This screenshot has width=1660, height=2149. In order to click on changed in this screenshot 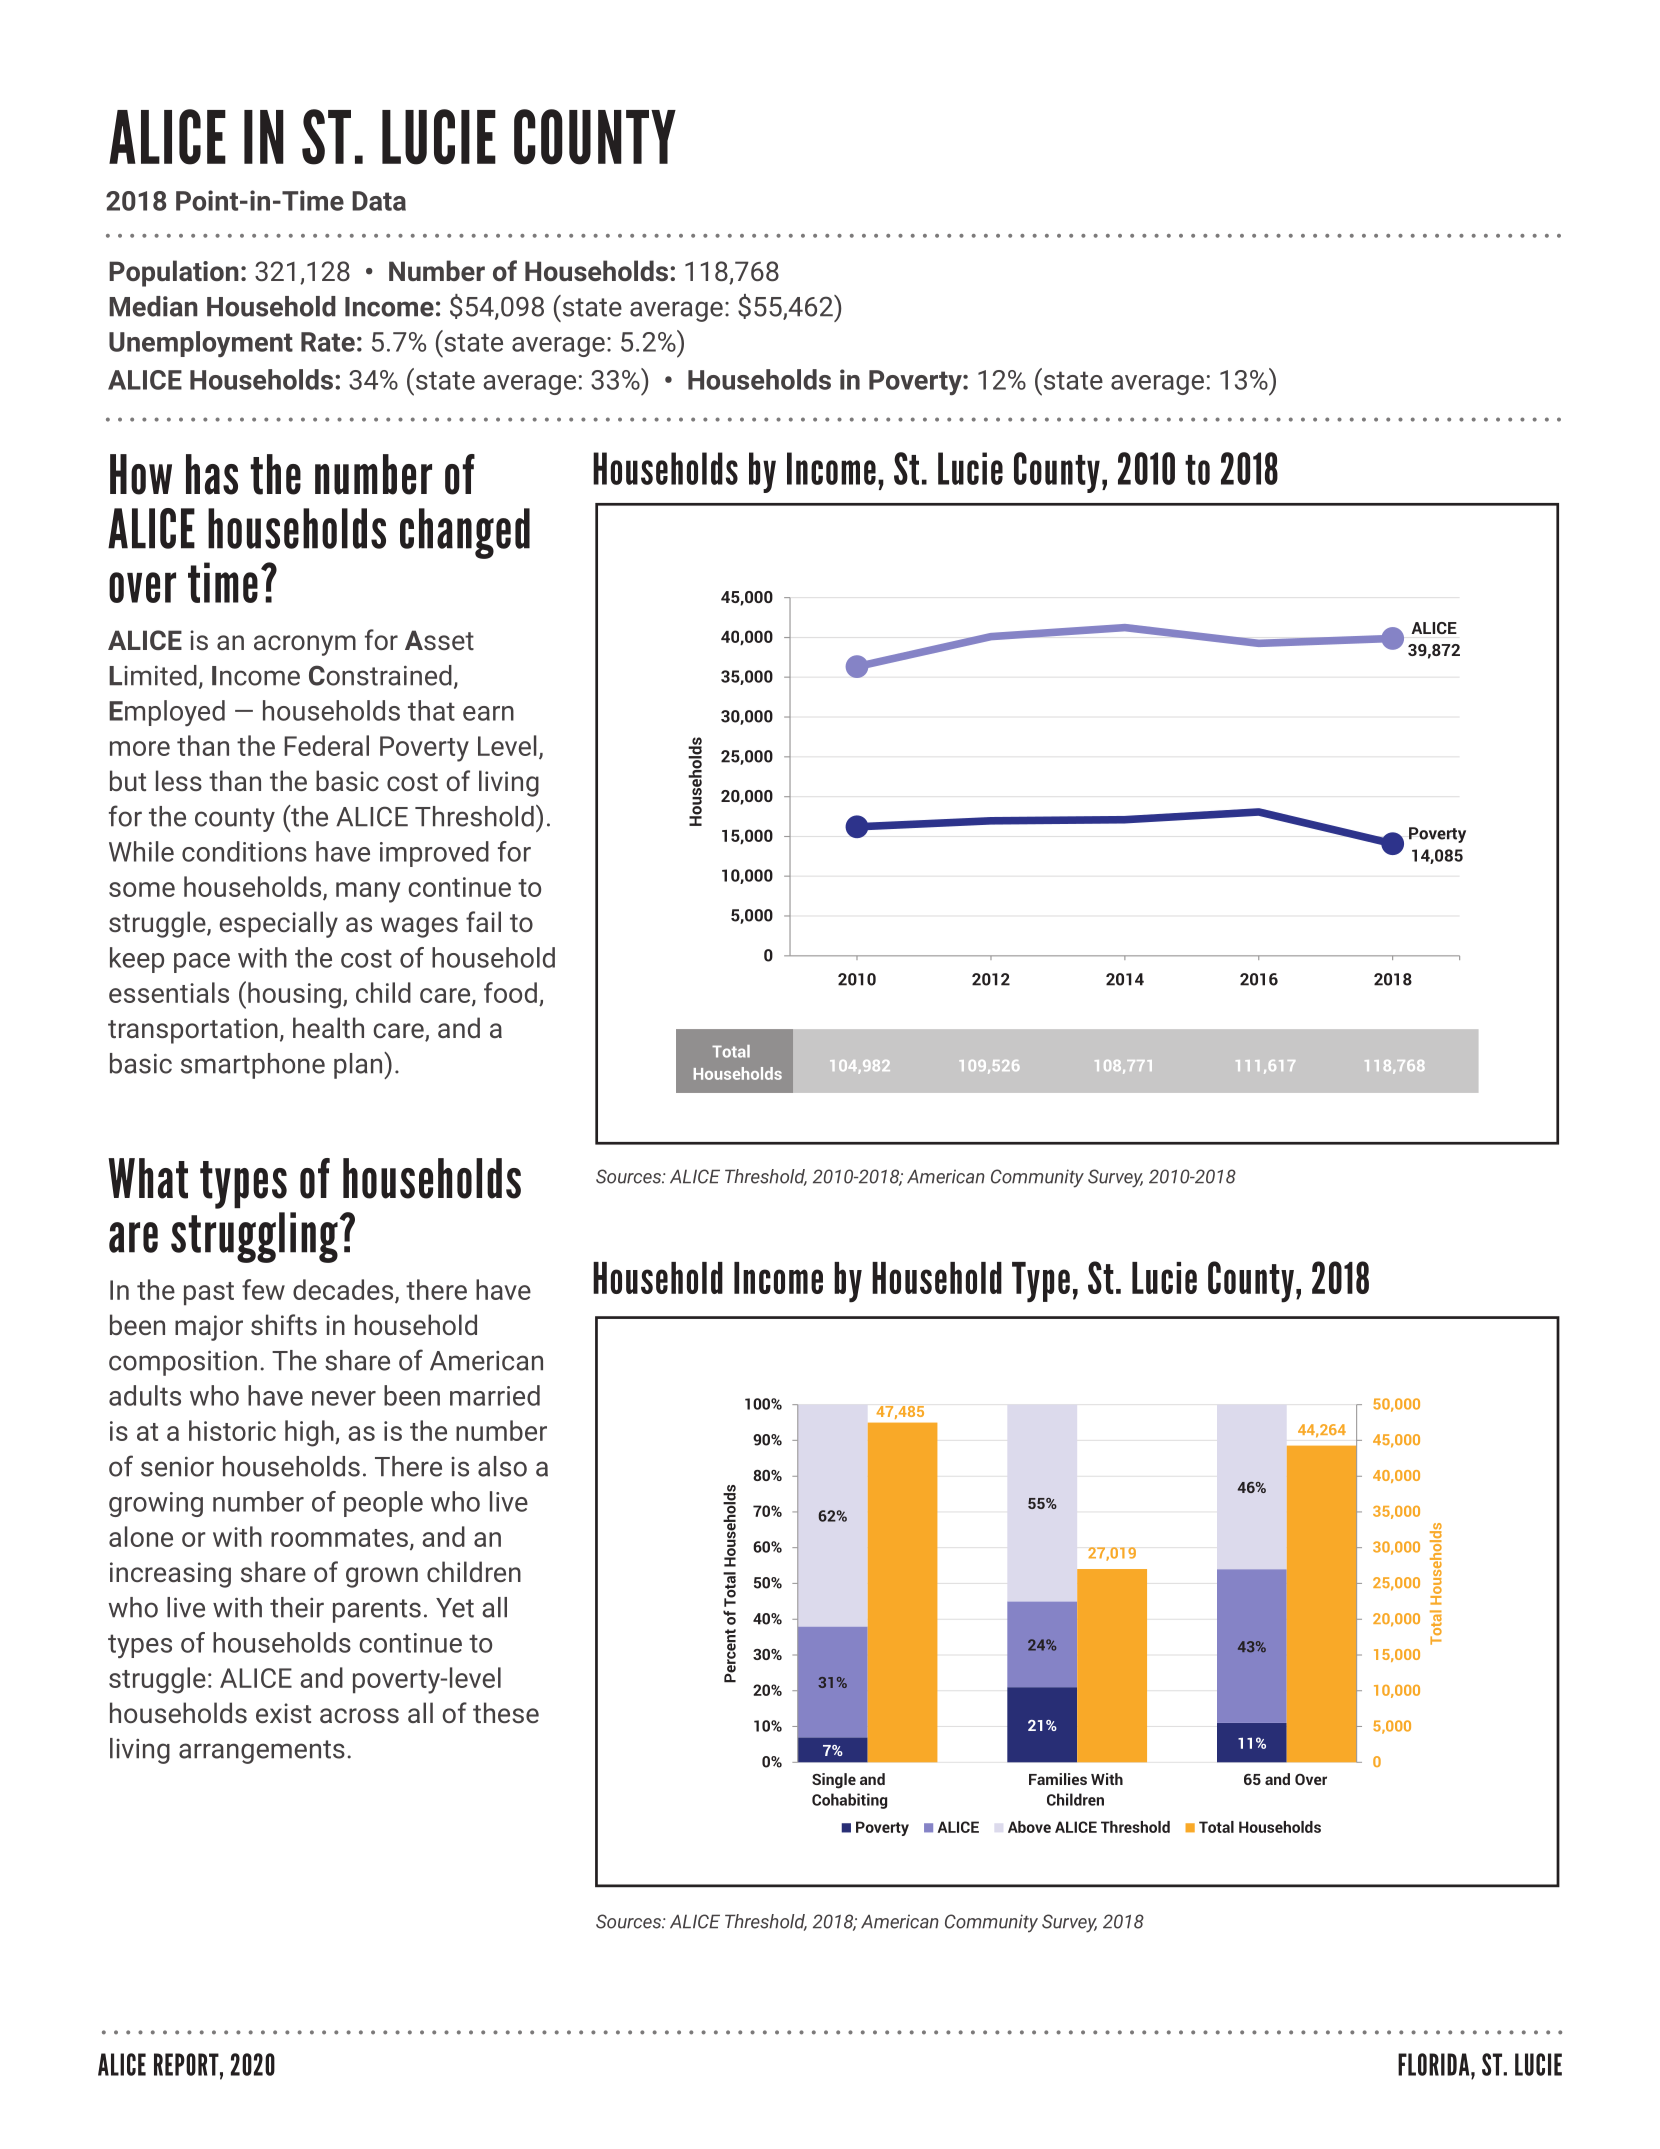, I will do `click(465, 533)`.
